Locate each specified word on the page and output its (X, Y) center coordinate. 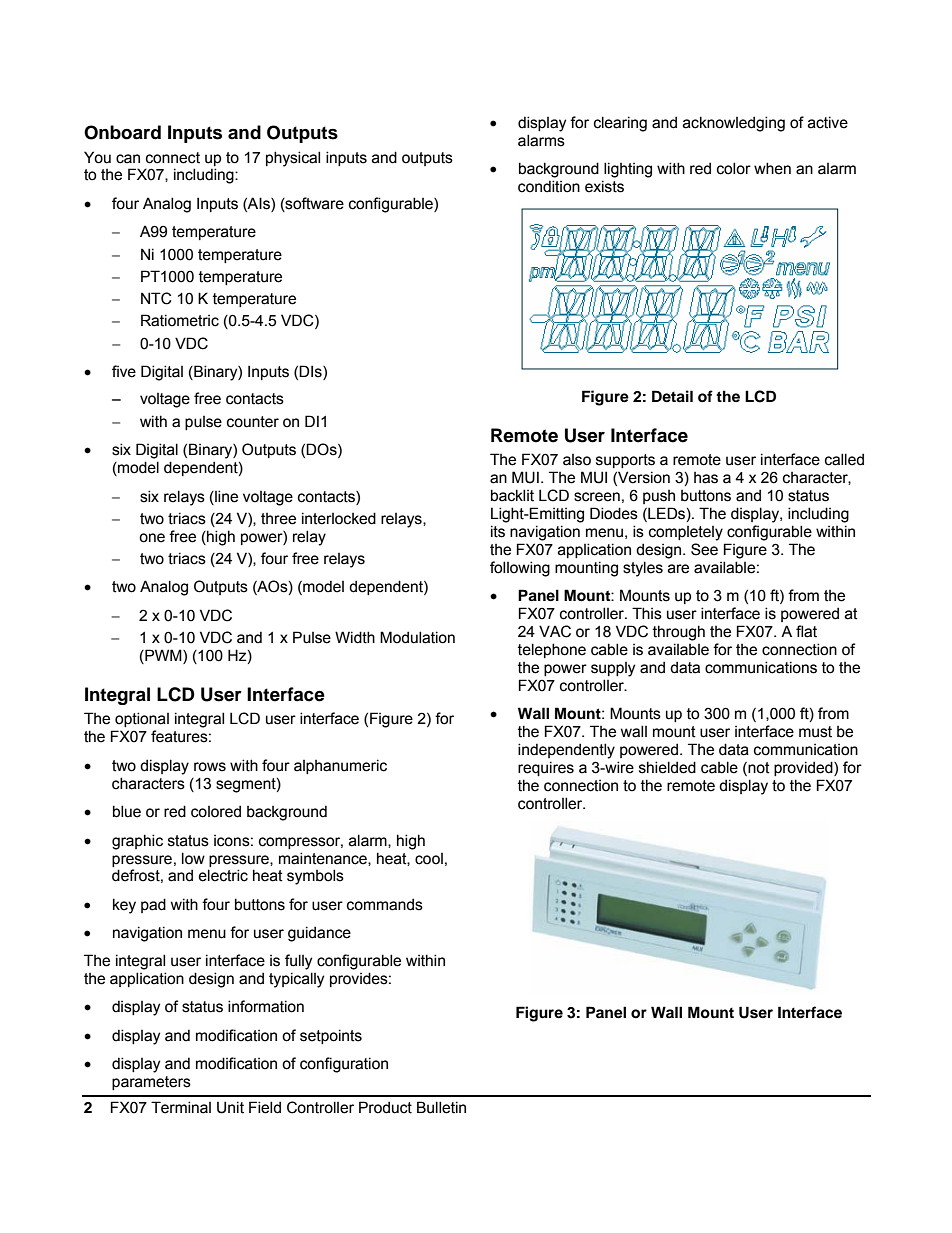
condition (549, 186)
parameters (151, 1083)
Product (385, 1107)
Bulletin (441, 1107)
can (128, 159)
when (772, 168)
